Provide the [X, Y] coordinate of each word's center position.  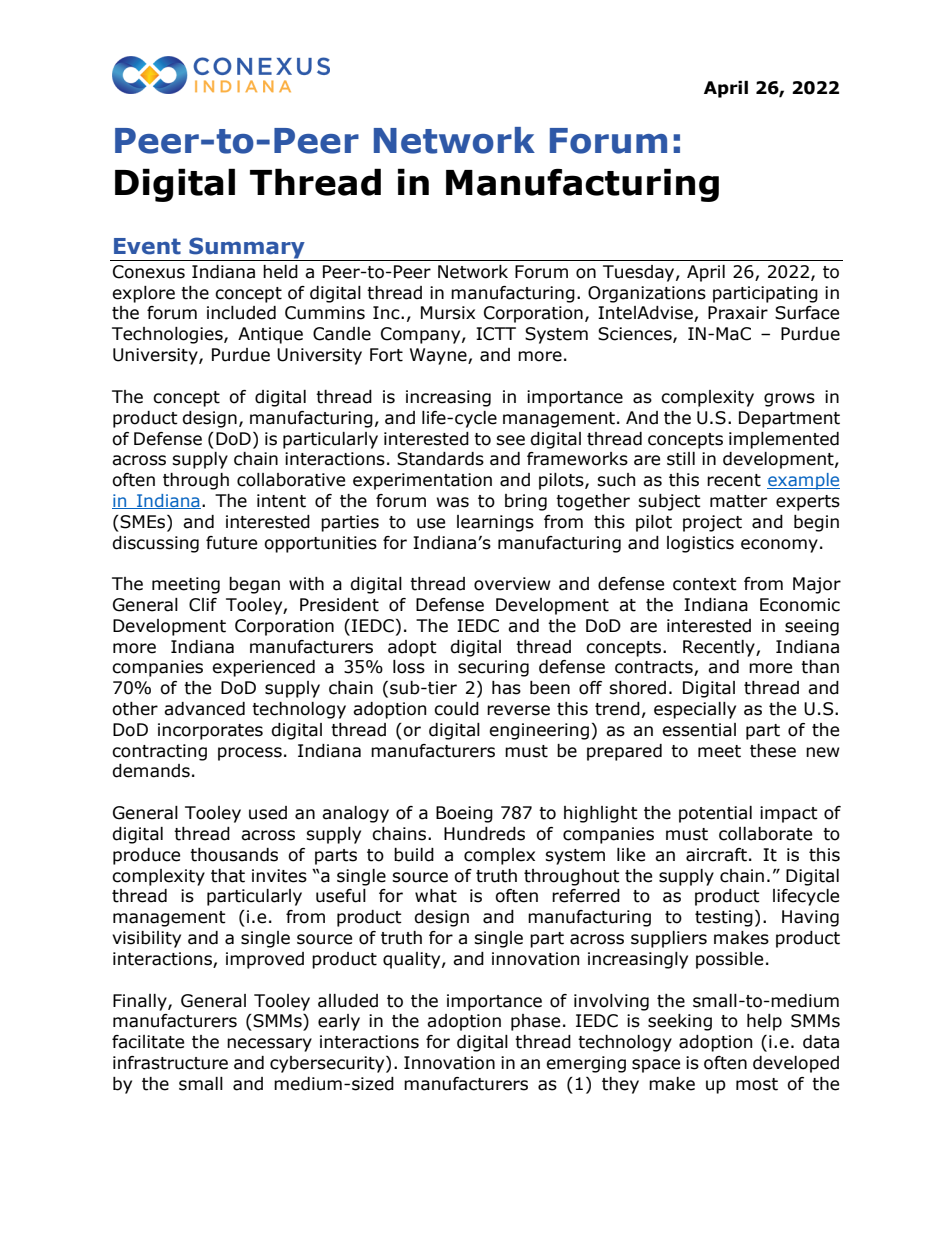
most [757, 1084]
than [820, 667]
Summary [247, 249]
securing [493, 668]
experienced [263, 668]
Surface [807, 313]
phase [535, 1022]
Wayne [439, 356]
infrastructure [170, 1063]
